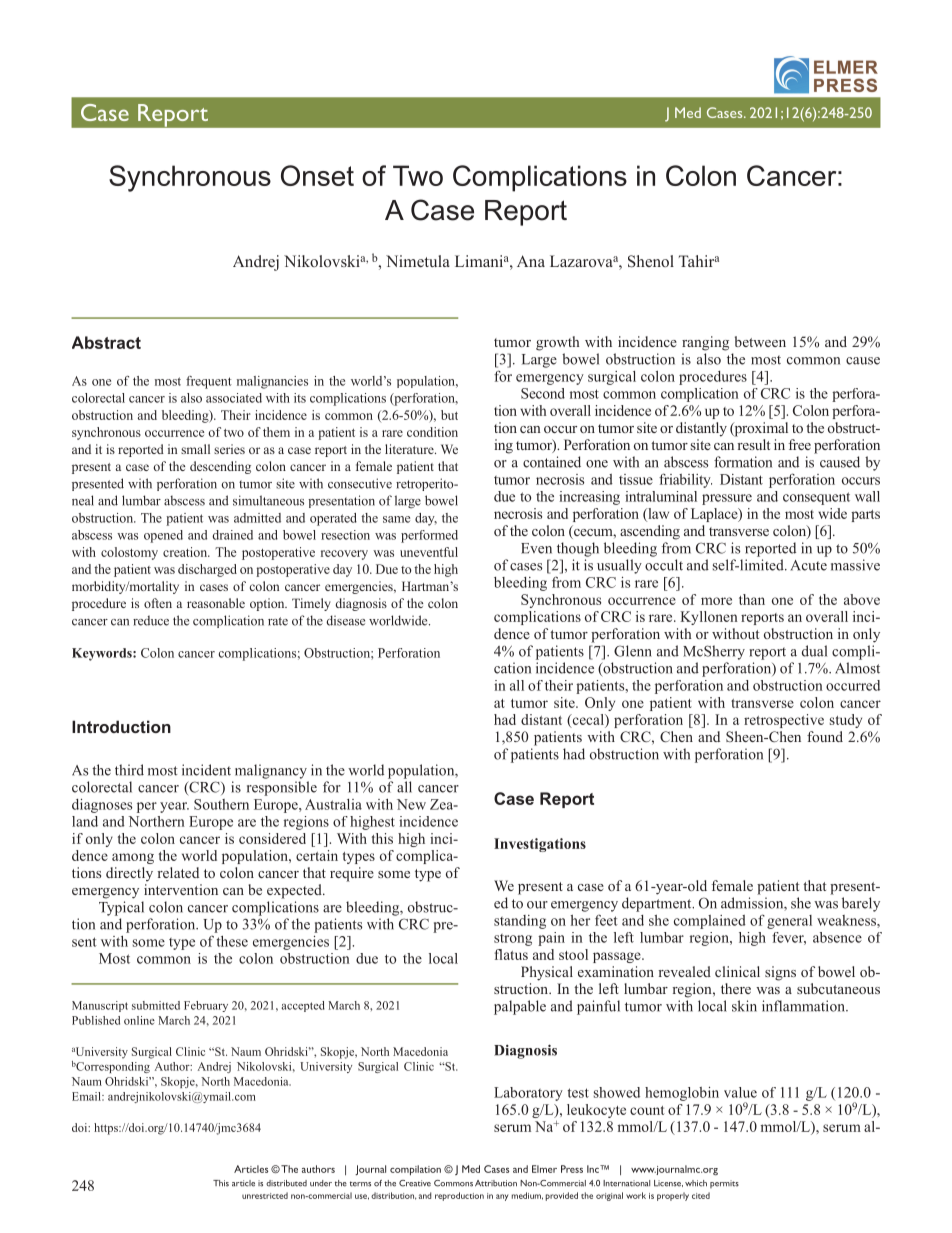 Image resolution: width=952 pixels, height=1233 pixels. I want to click on opened, so click(163, 536).
